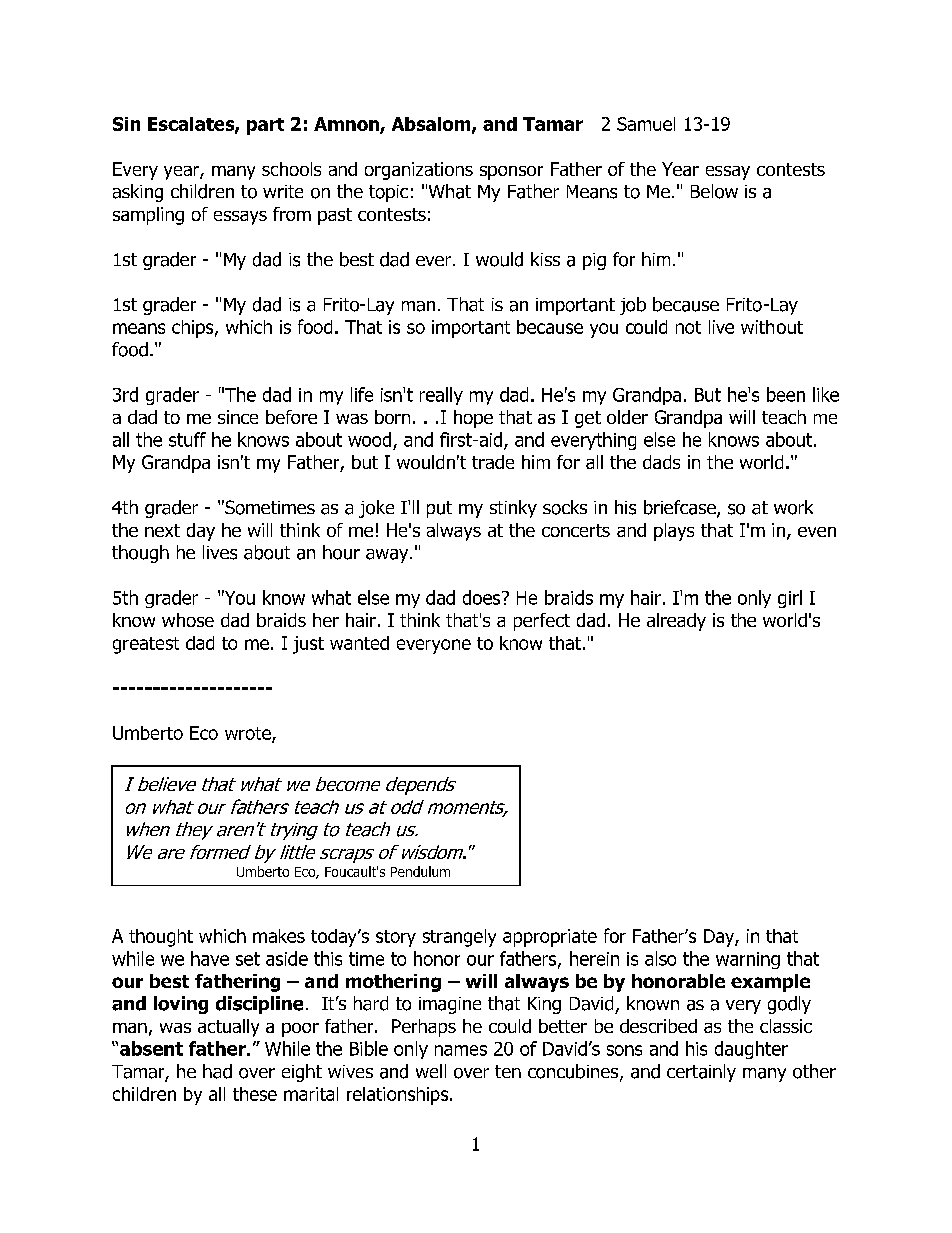 Image resolution: width=952 pixels, height=1233 pixels. What do you see at coordinates (790, 599) in the image?
I see `girl` at bounding box center [790, 599].
